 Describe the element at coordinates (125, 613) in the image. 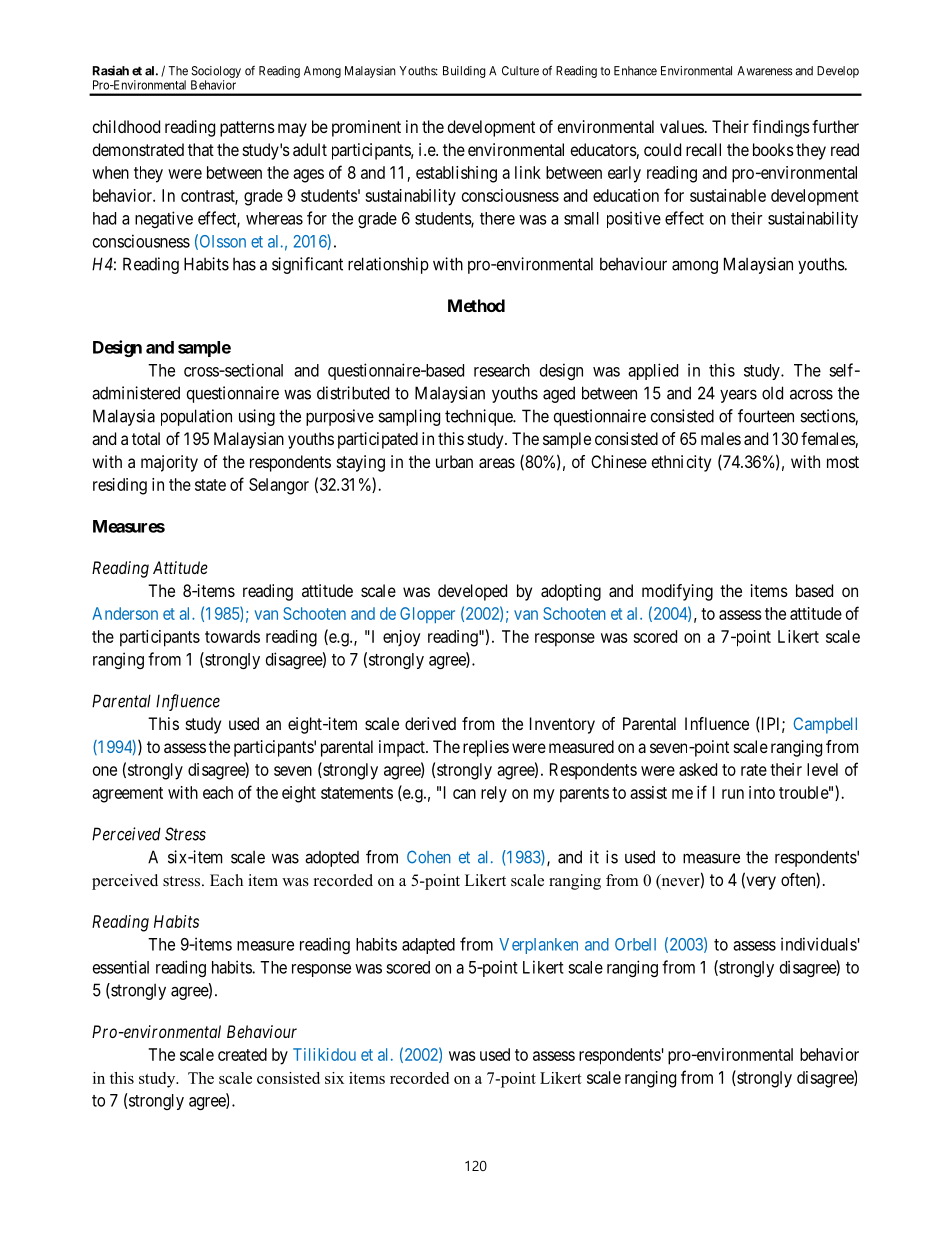

I see `Anderson` at that location.
